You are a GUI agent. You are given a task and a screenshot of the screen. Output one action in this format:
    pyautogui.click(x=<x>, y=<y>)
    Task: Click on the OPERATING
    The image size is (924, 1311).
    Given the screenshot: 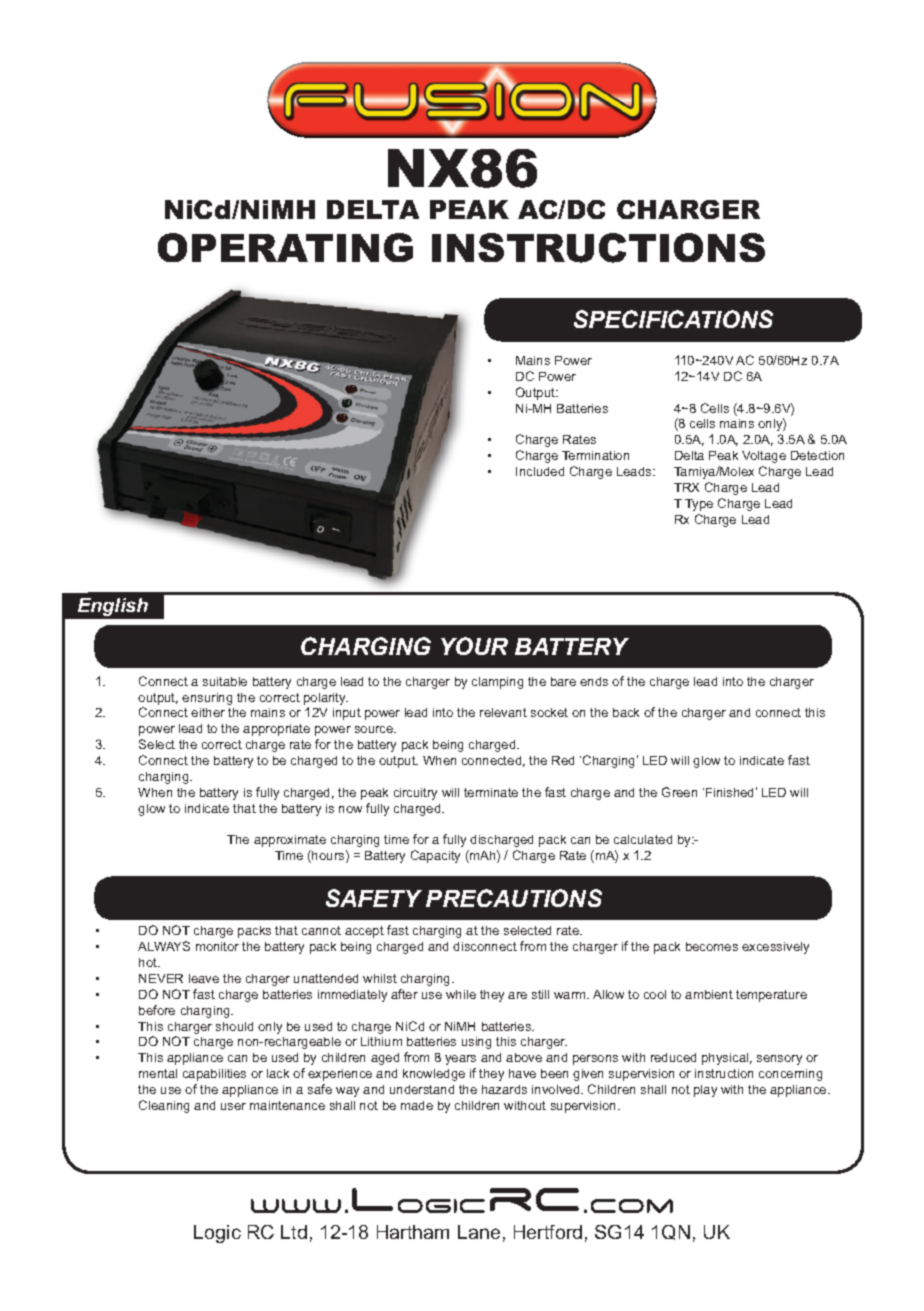 What is the action you would take?
    pyautogui.click(x=285, y=247)
